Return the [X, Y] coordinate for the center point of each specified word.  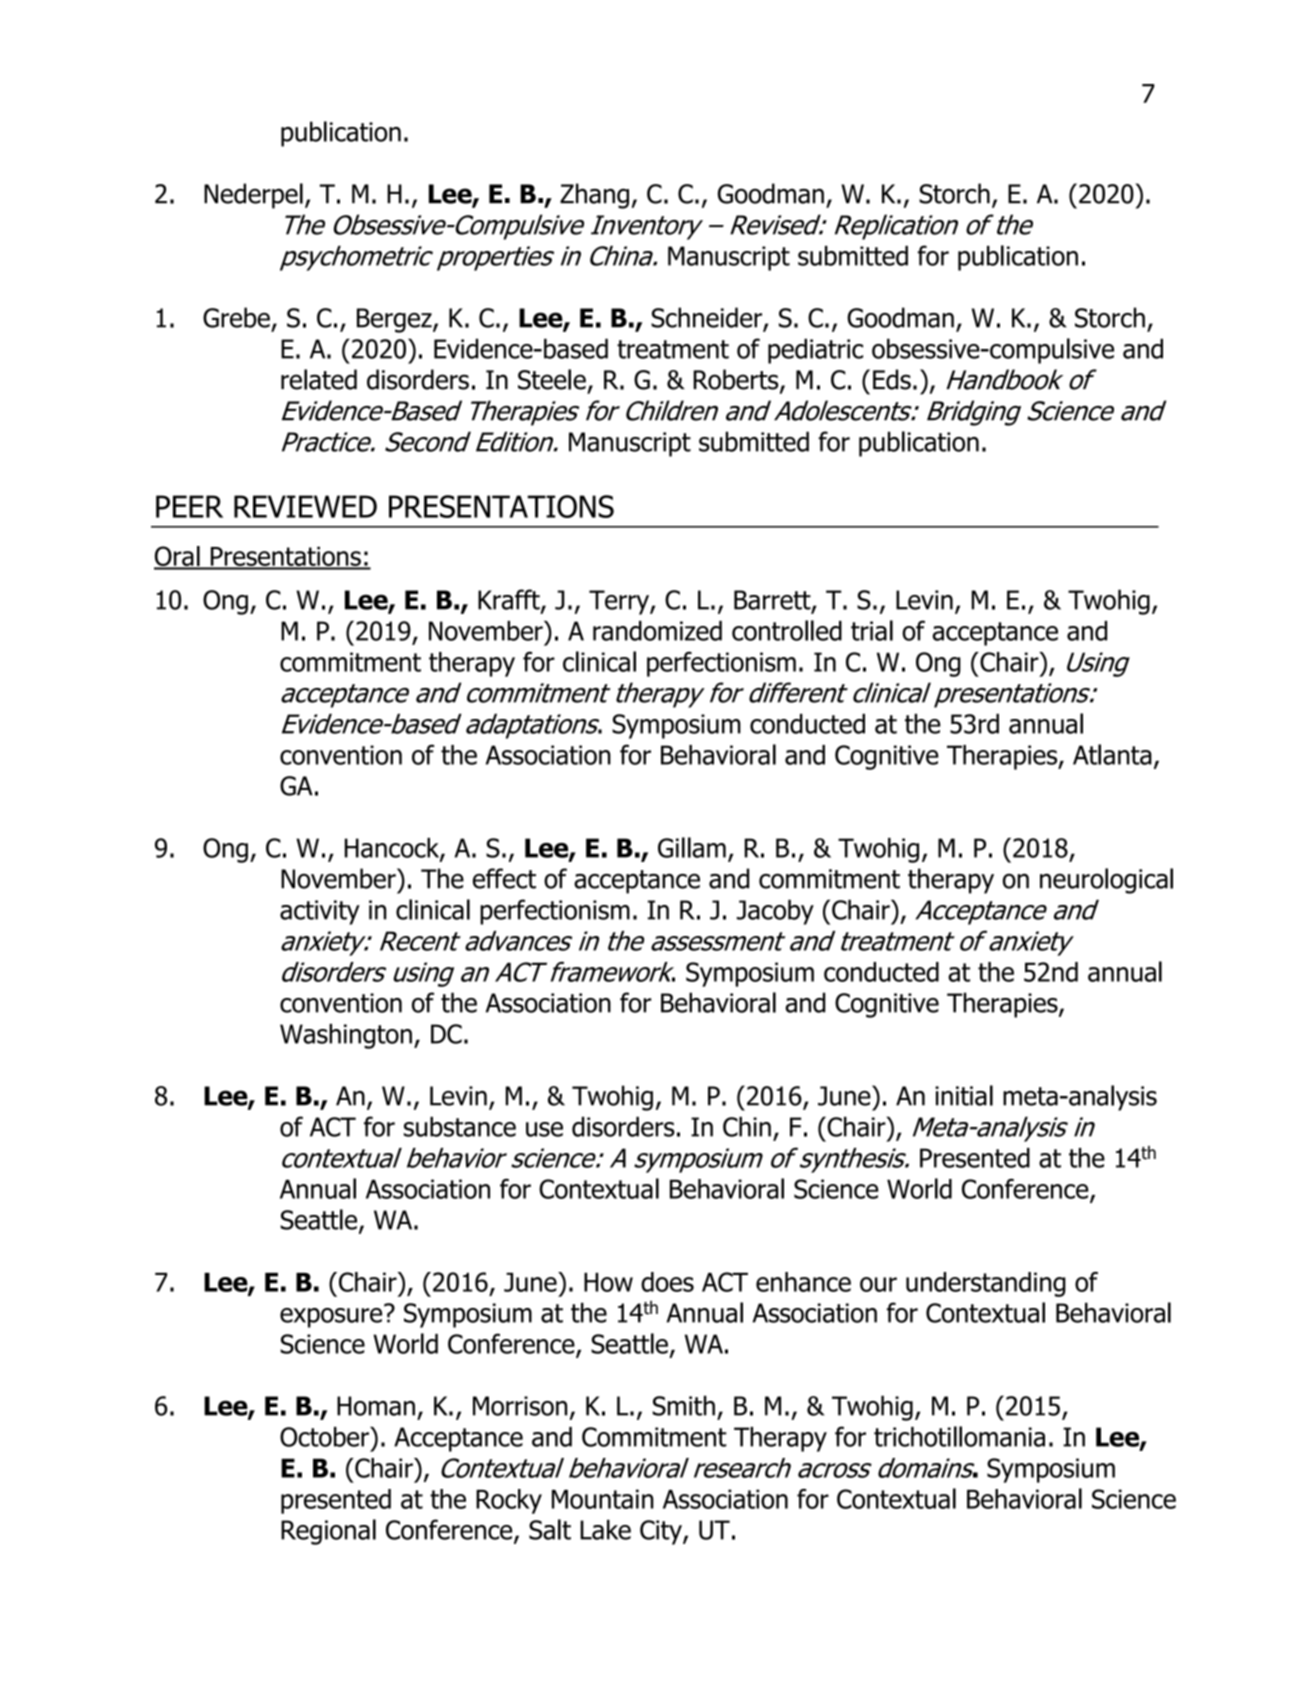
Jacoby [775, 912]
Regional [328, 1532]
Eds [892, 379]
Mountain [603, 1499]
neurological [1106, 881]
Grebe [236, 317]
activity [320, 912]
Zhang [594, 196]
